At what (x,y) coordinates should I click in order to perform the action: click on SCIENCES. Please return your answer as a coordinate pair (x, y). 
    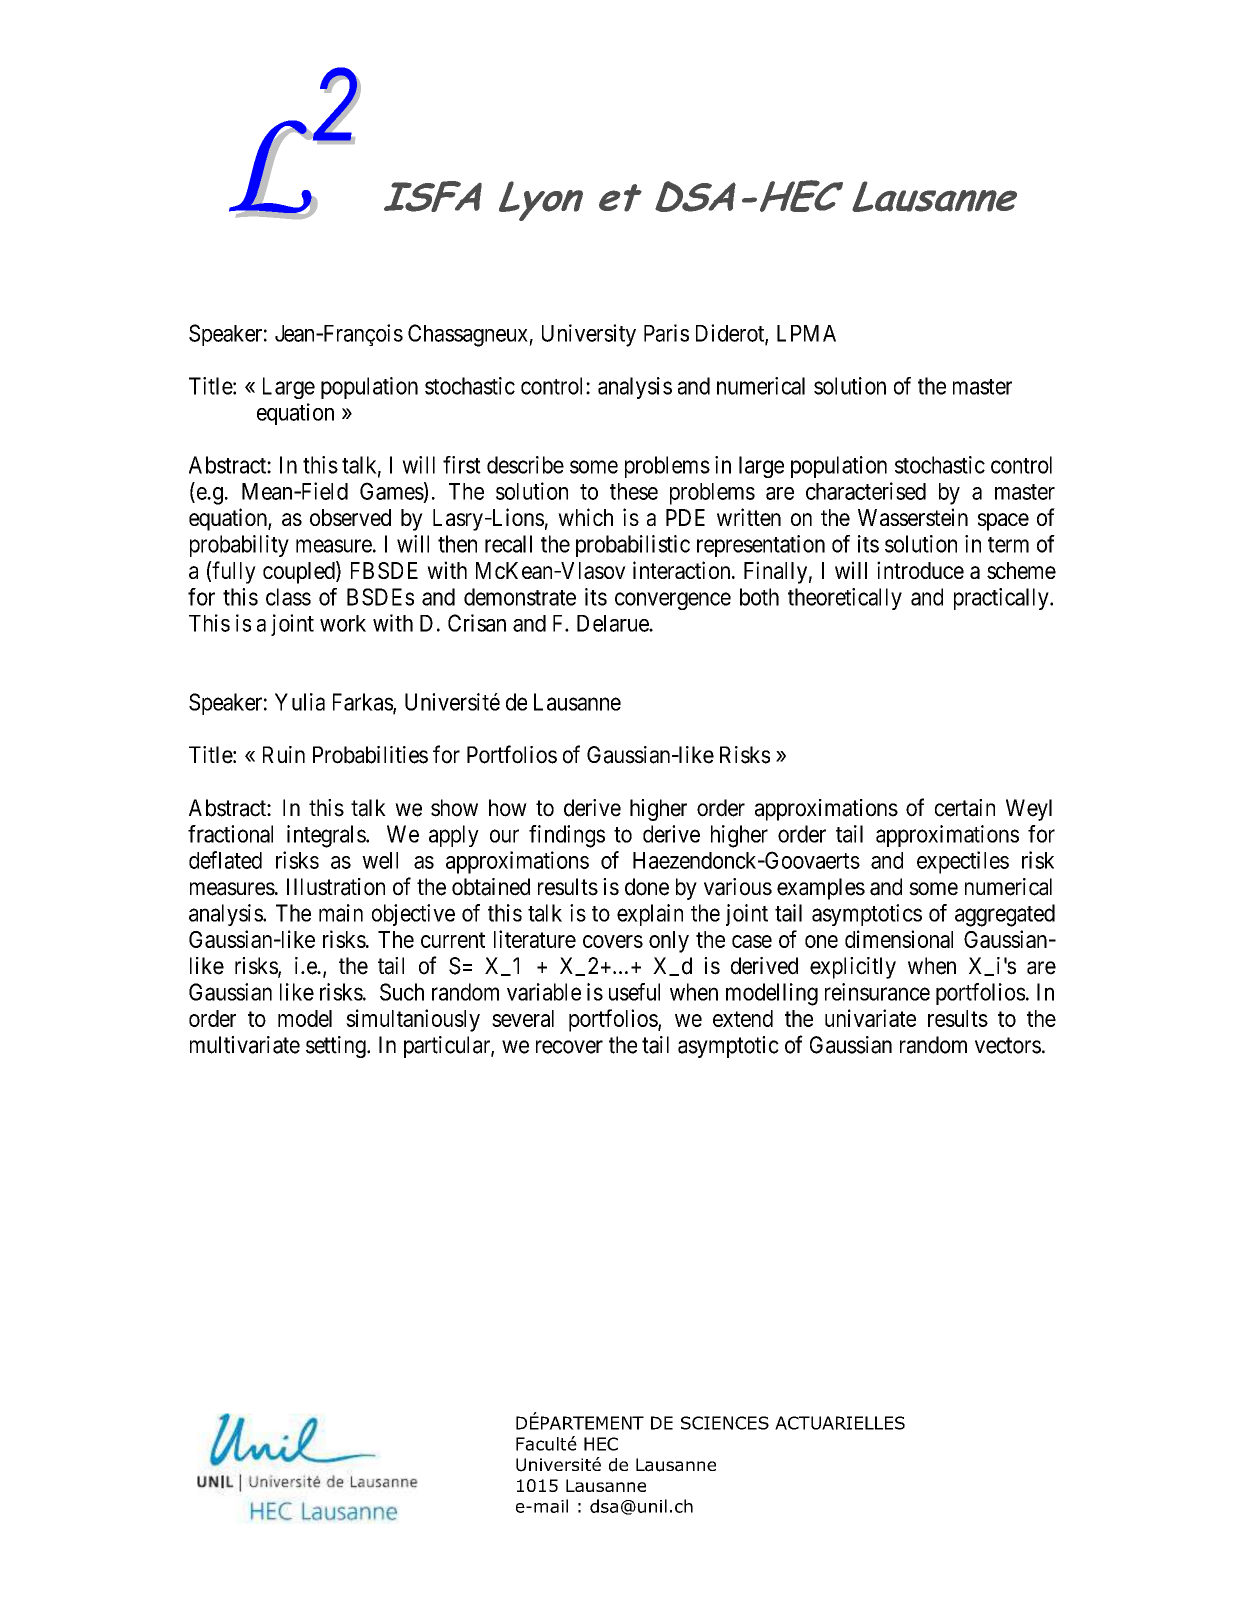
    Looking at the image, I should click on (725, 1423).
